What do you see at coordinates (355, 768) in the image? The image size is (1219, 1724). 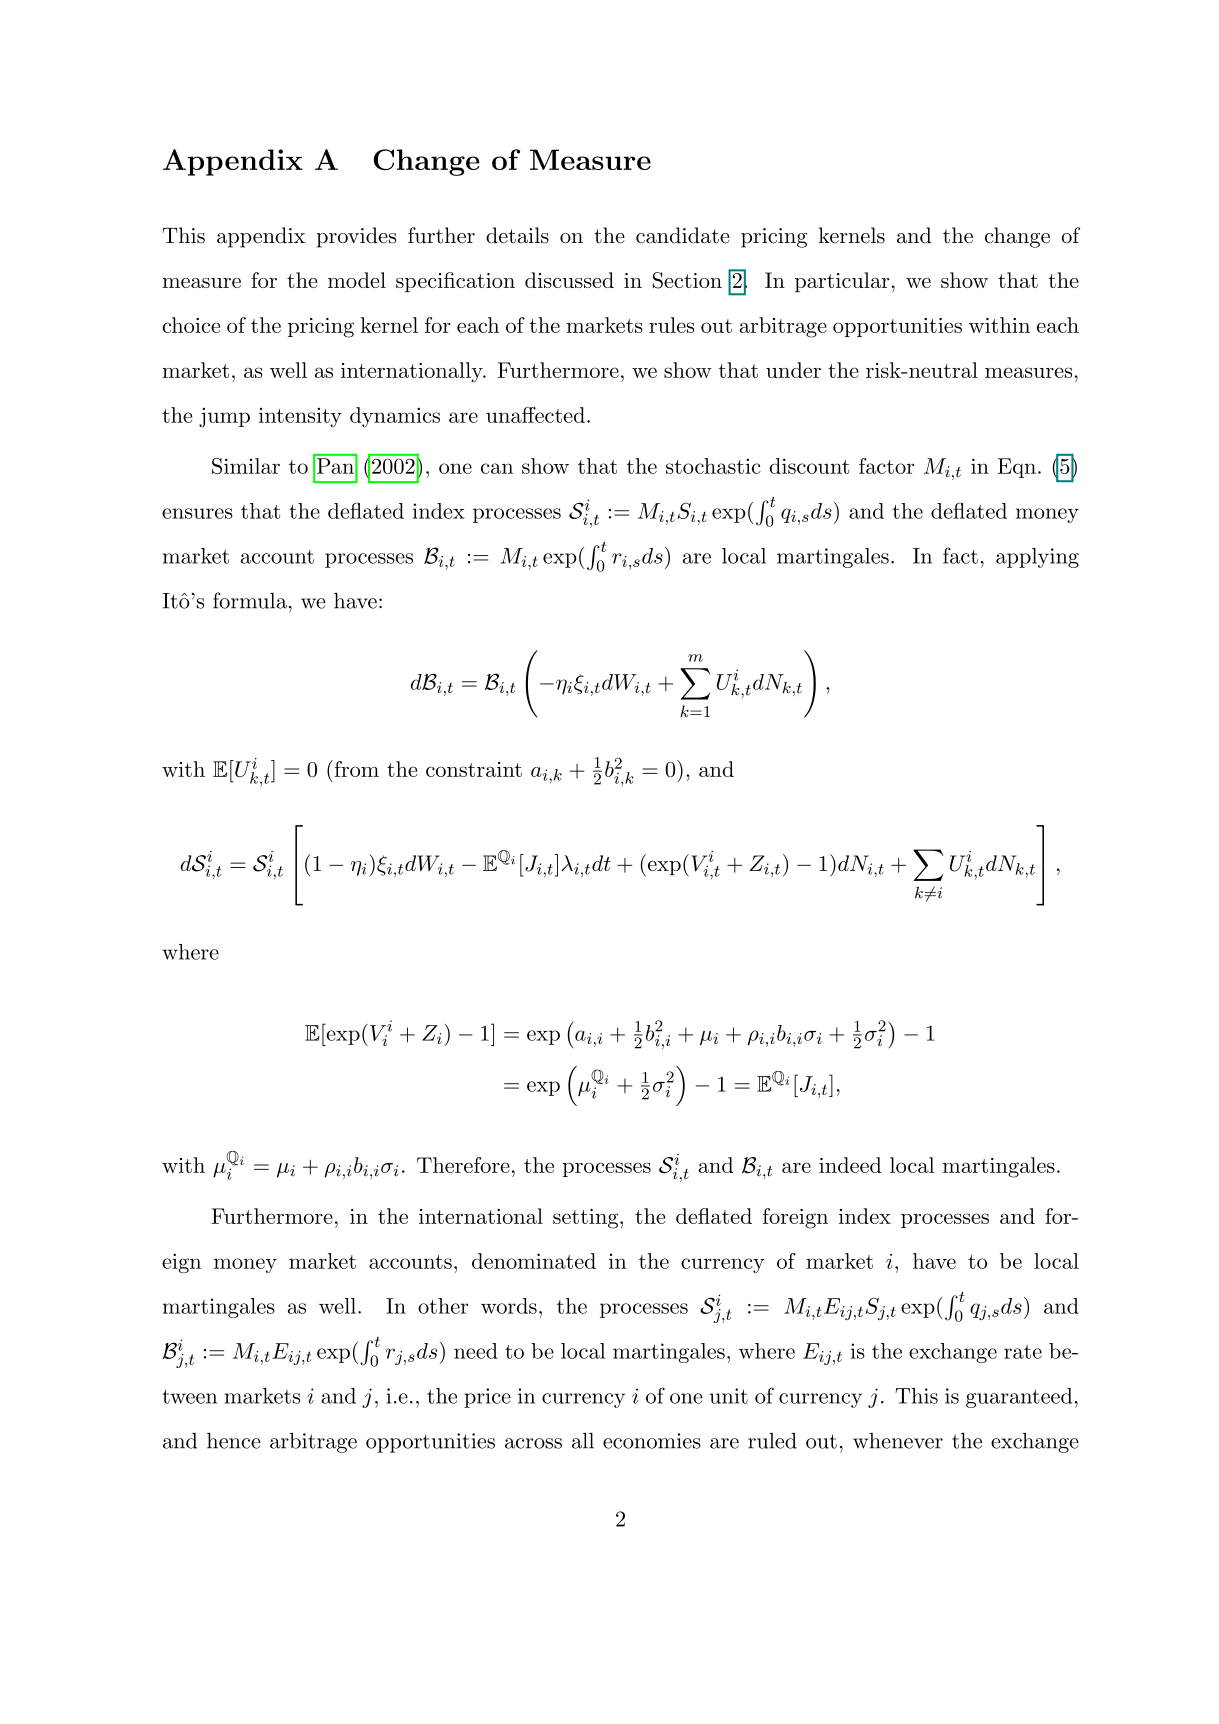 I see `from` at bounding box center [355, 768].
